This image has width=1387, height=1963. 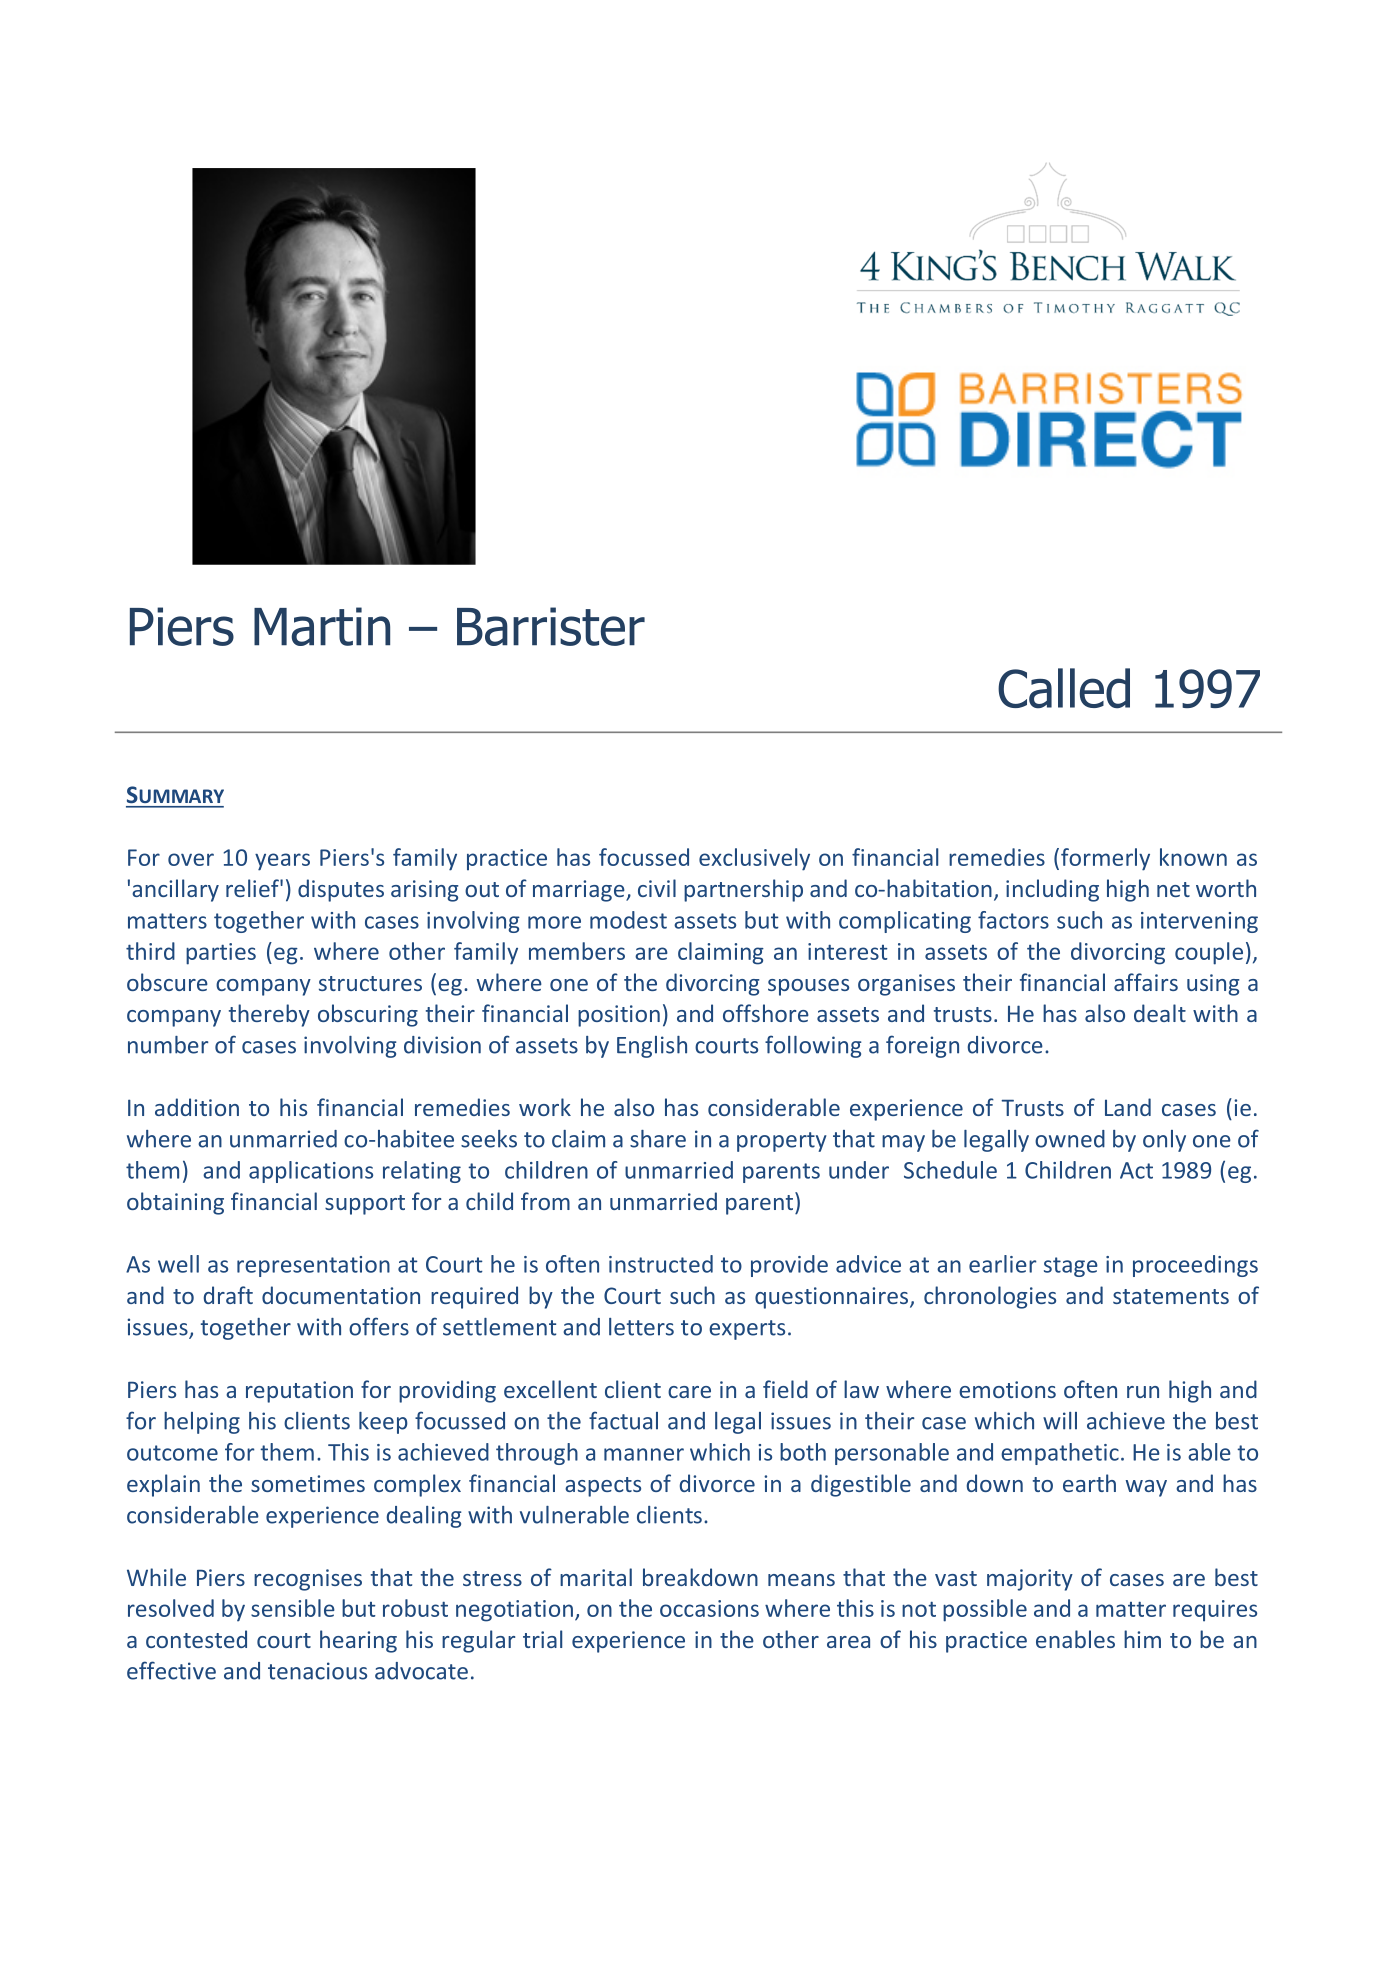 I want to click on Martin, so click(x=322, y=626).
